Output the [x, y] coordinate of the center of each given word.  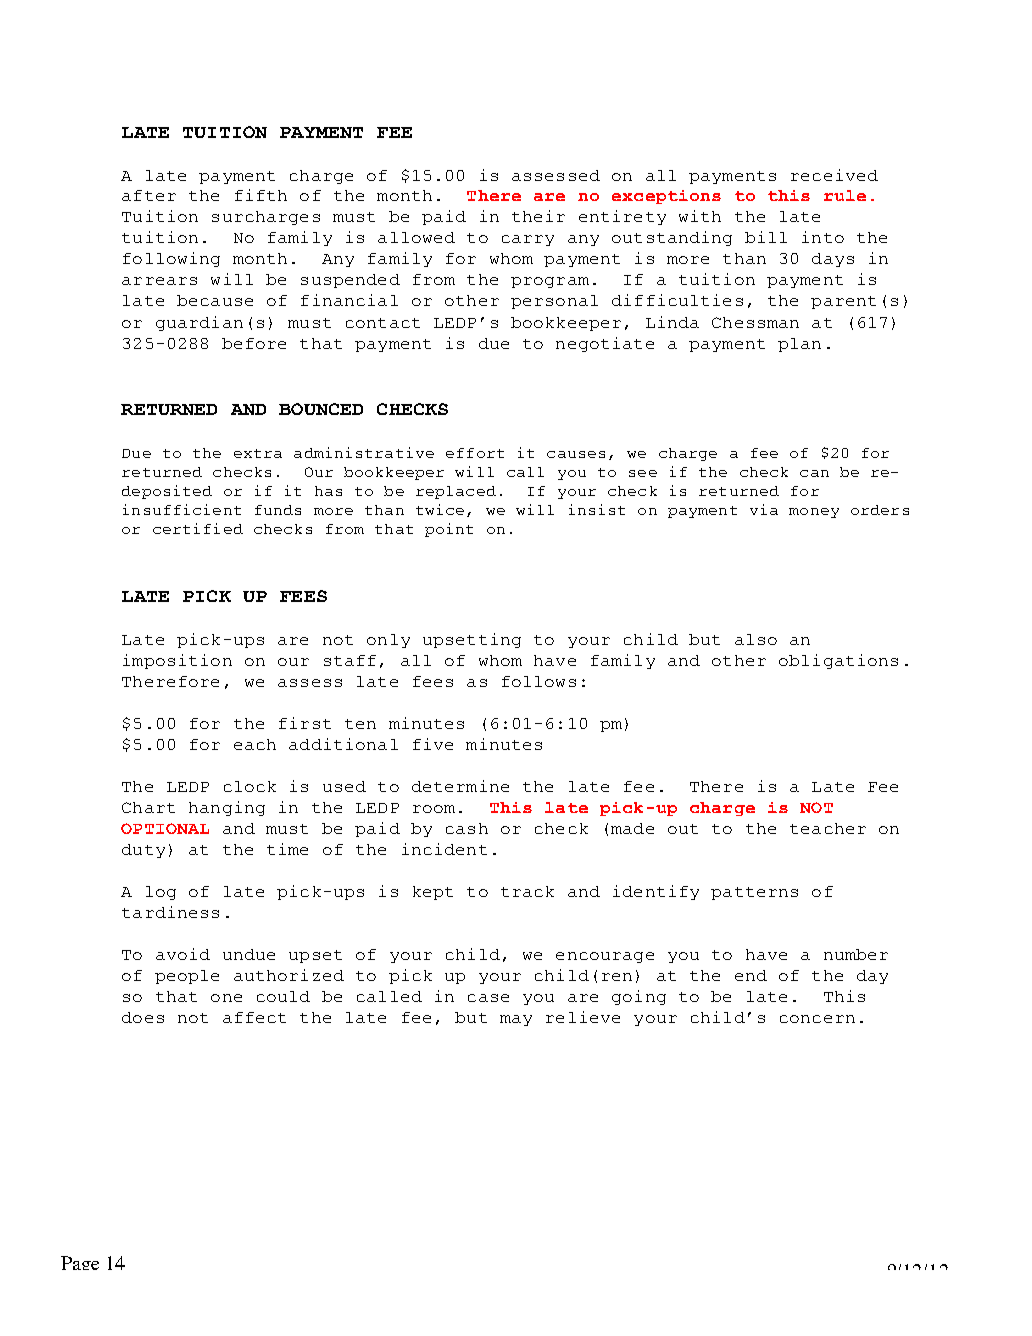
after [149, 195]
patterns [754, 893]
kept [433, 893]
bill [766, 237]
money [814, 513]
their [538, 216]
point [449, 530]
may [516, 1020]
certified [198, 528]
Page [80, 1263]
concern [817, 1019]
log [161, 893]
